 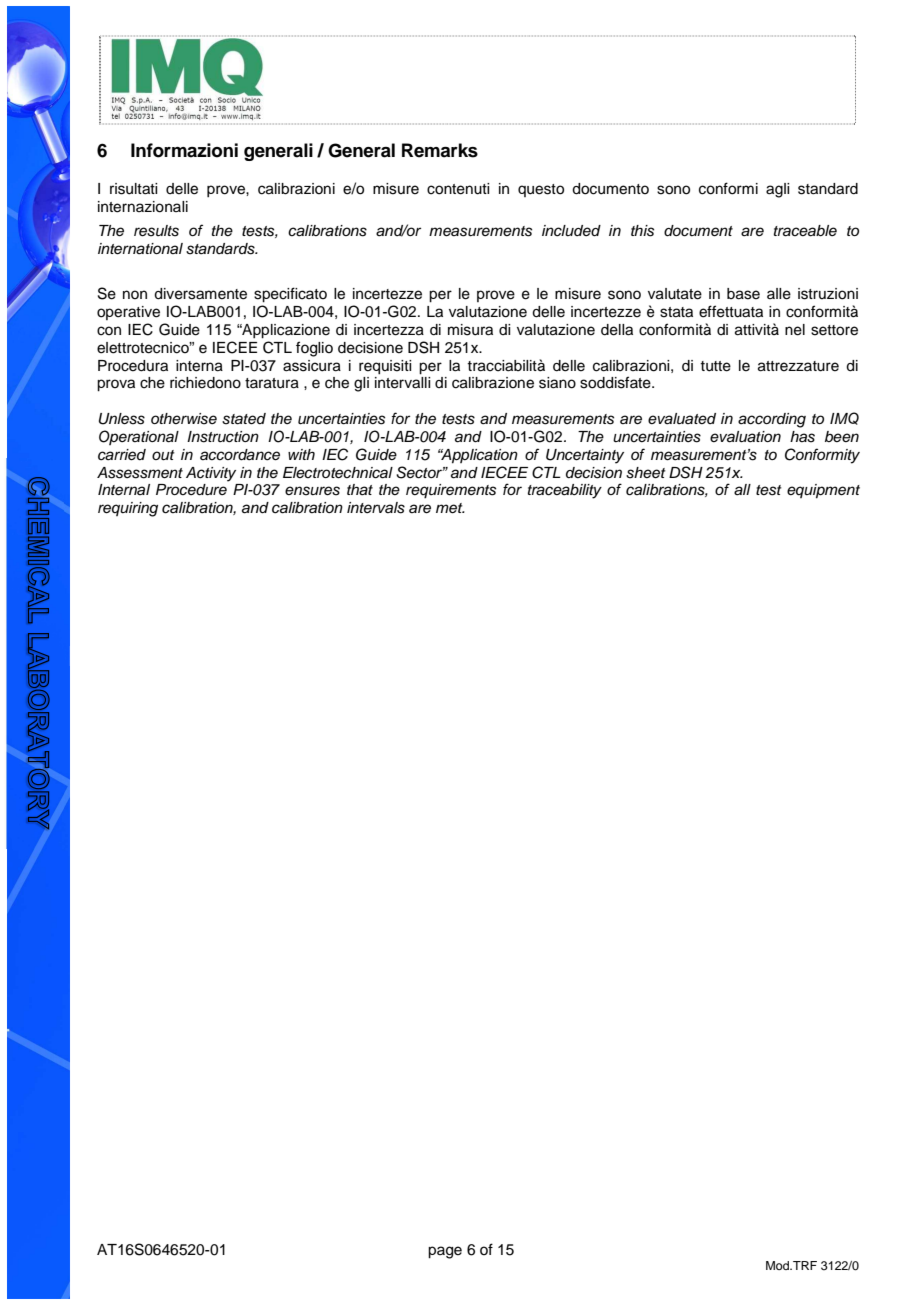 What do you see at coordinates (450, 508) in the screenshot?
I see `met` at bounding box center [450, 508].
